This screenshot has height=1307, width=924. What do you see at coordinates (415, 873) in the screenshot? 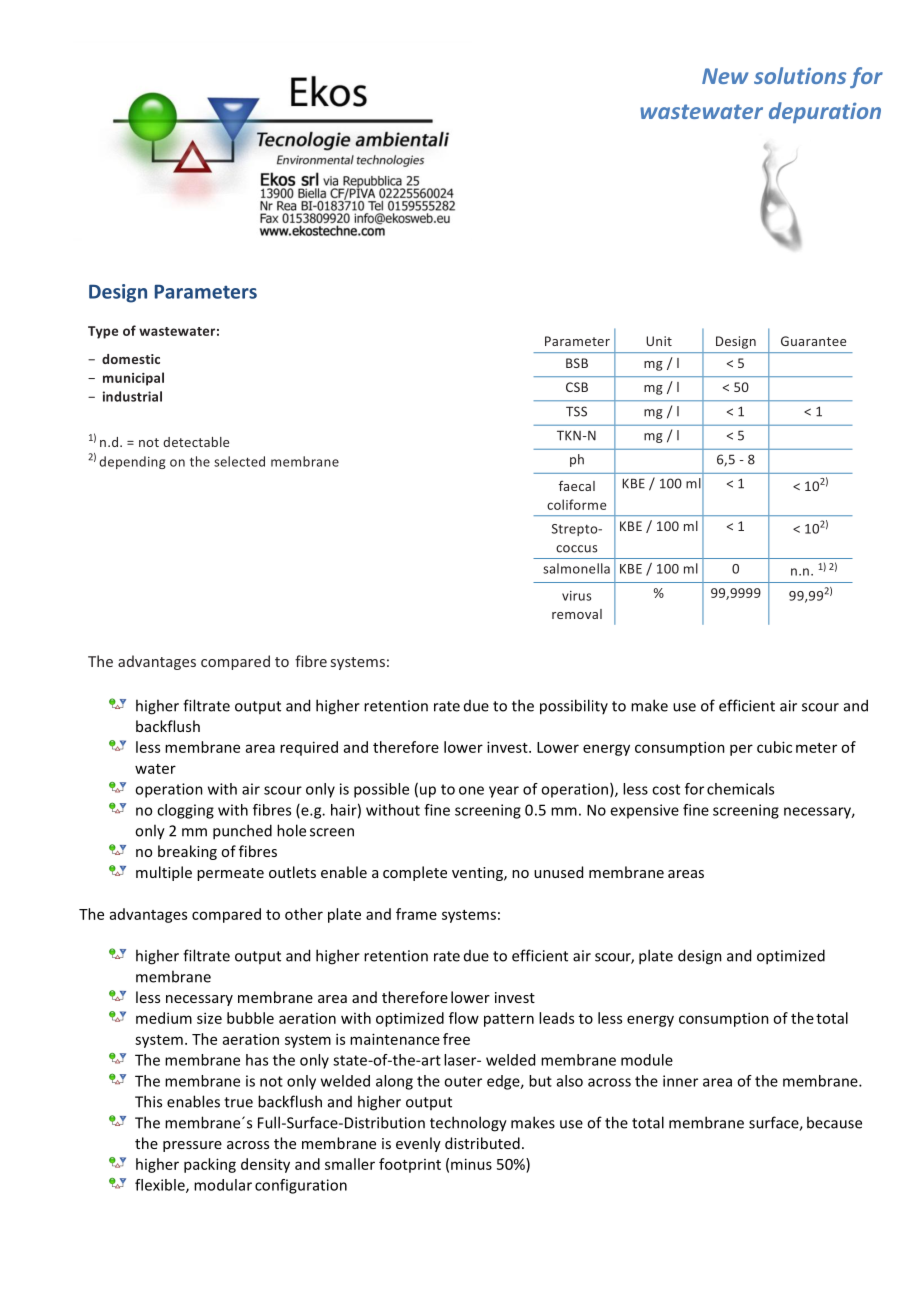
I see `complete` at bounding box center [415, 873].
